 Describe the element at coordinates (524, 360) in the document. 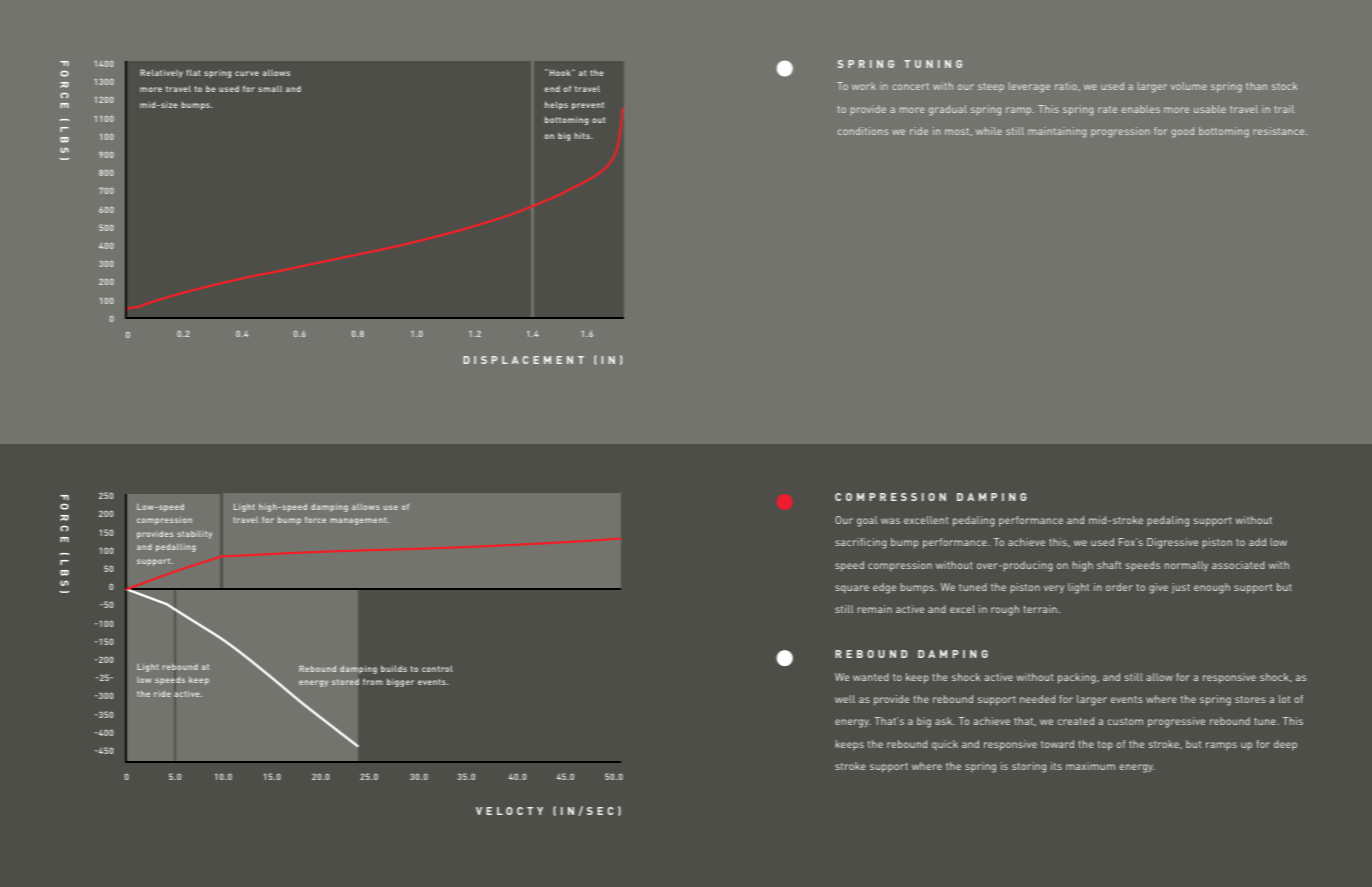

I see `DISPLACEMENT` at that location.
